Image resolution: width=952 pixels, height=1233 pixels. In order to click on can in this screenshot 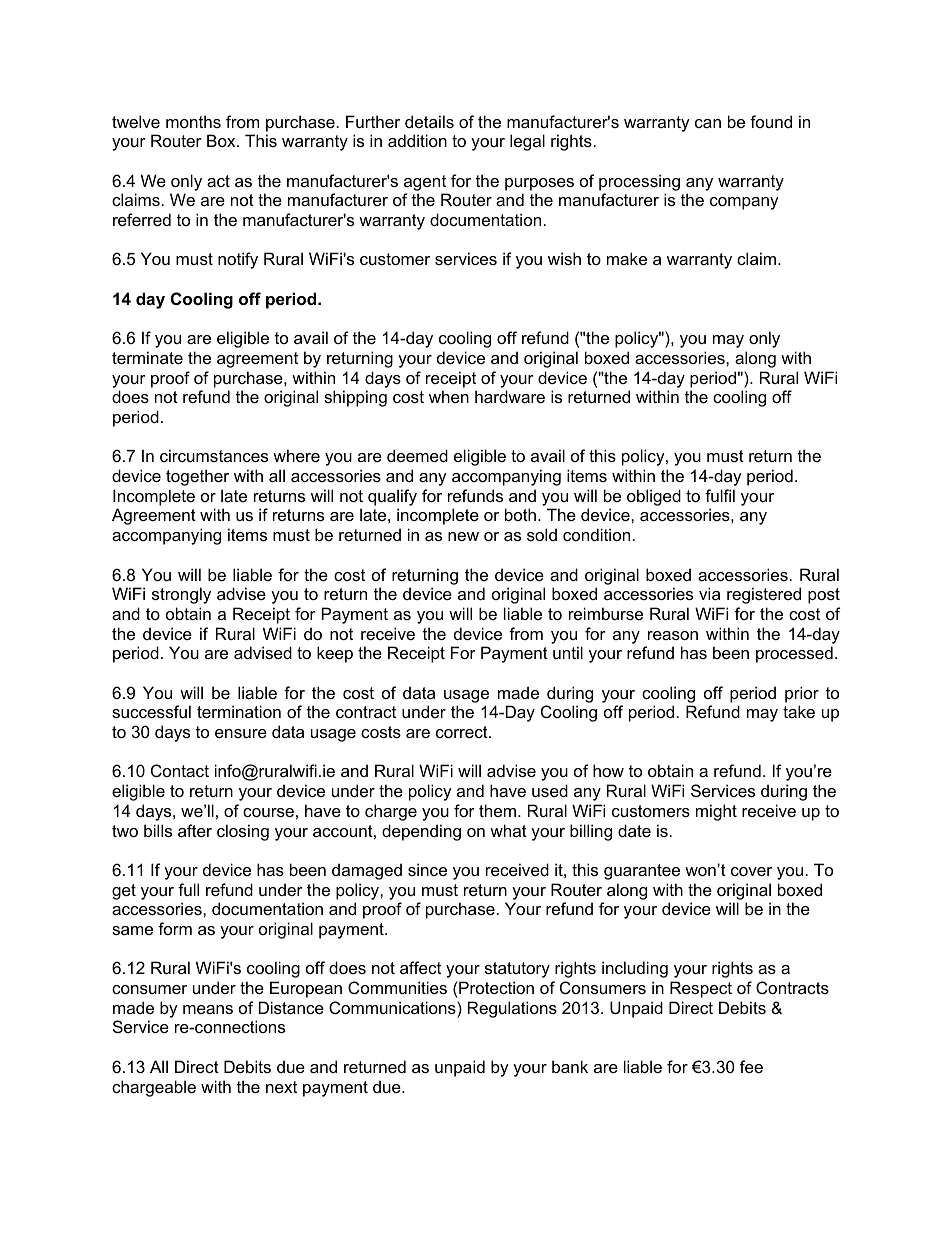, I will do `click(708, 123)`.
